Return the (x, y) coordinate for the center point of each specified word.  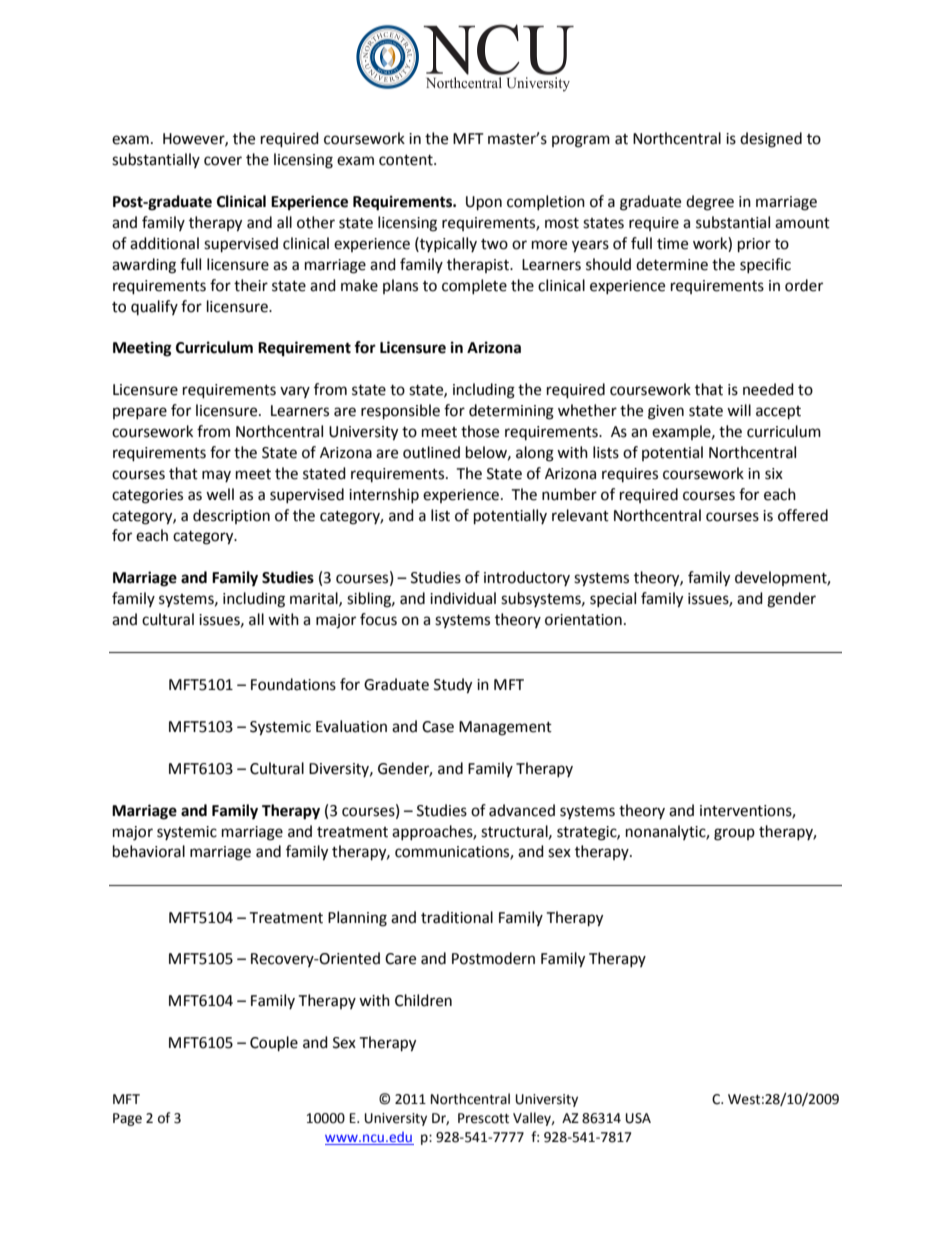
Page (127, 1119)
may (216, 476)
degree (710, 203)
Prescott (483, 1118)
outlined (431, 452)
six (774, 474)
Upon (484, 203)
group (734, 834)
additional (164, 243)
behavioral (149, 851)
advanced (522, 810)
